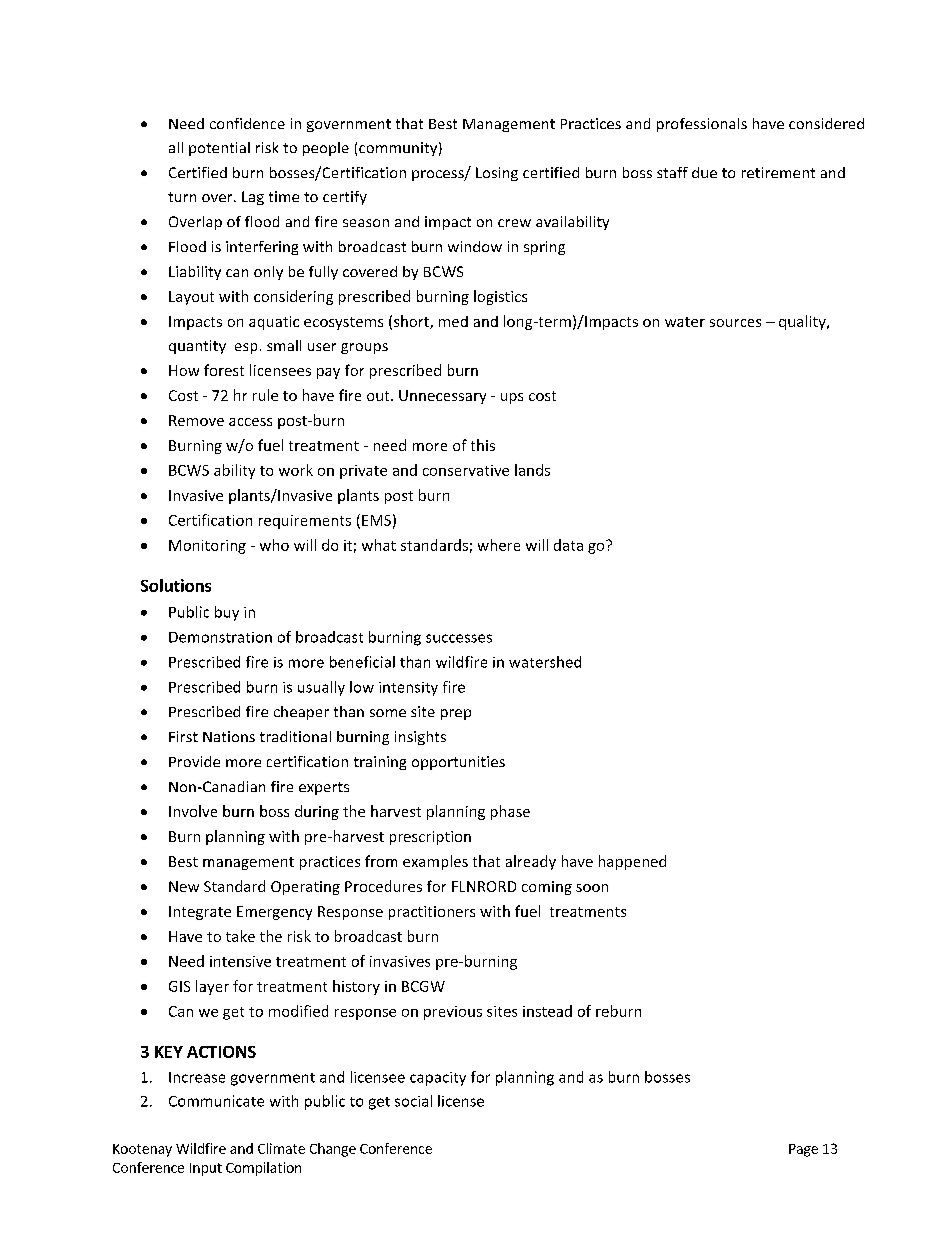 Image resolution: width=952 pixels, height=1233 pixels. Describe the element at coordinates (219, 149) in the screenshot. I see `potential` at that location.
